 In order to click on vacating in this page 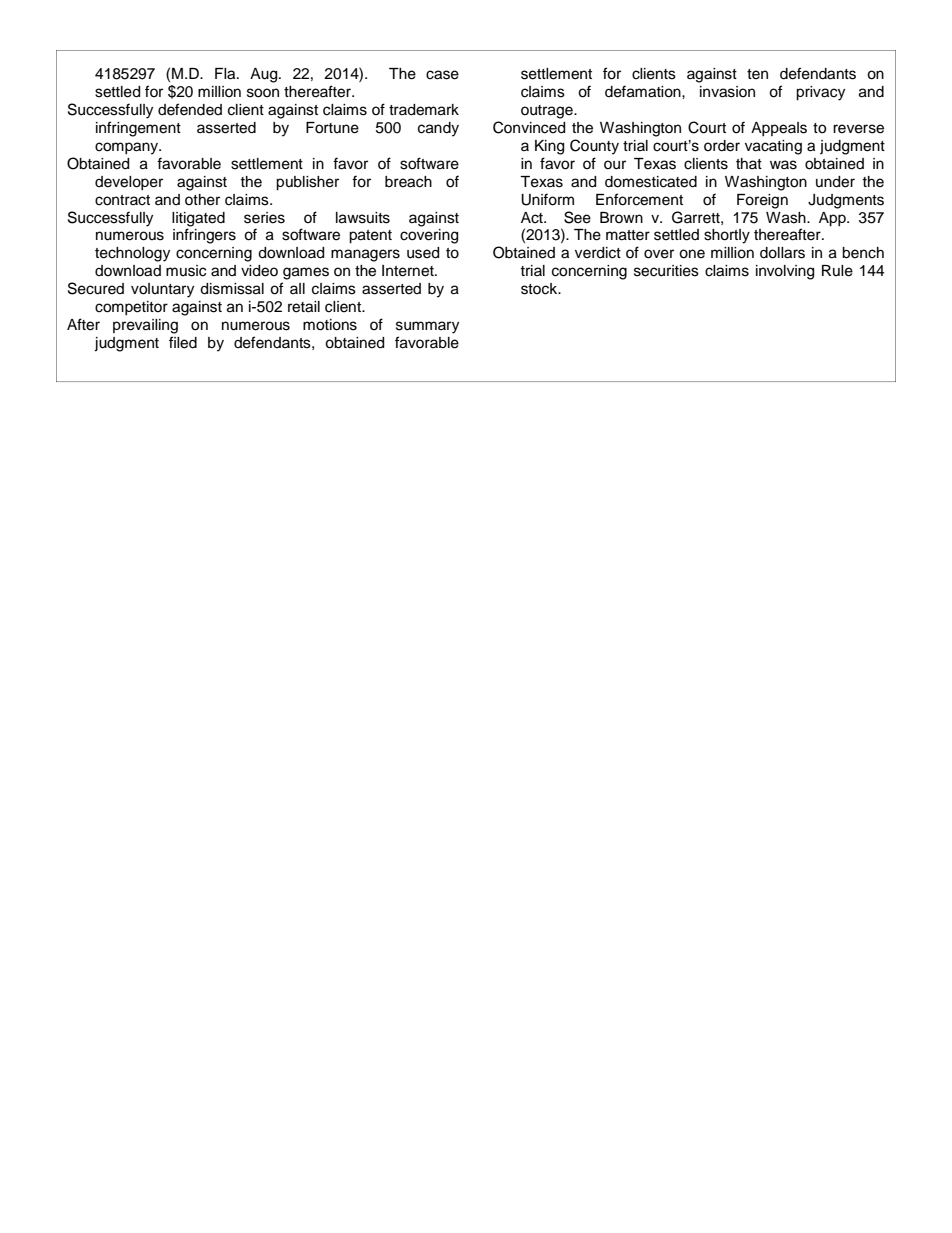, I will do `click(773, 147)`.
